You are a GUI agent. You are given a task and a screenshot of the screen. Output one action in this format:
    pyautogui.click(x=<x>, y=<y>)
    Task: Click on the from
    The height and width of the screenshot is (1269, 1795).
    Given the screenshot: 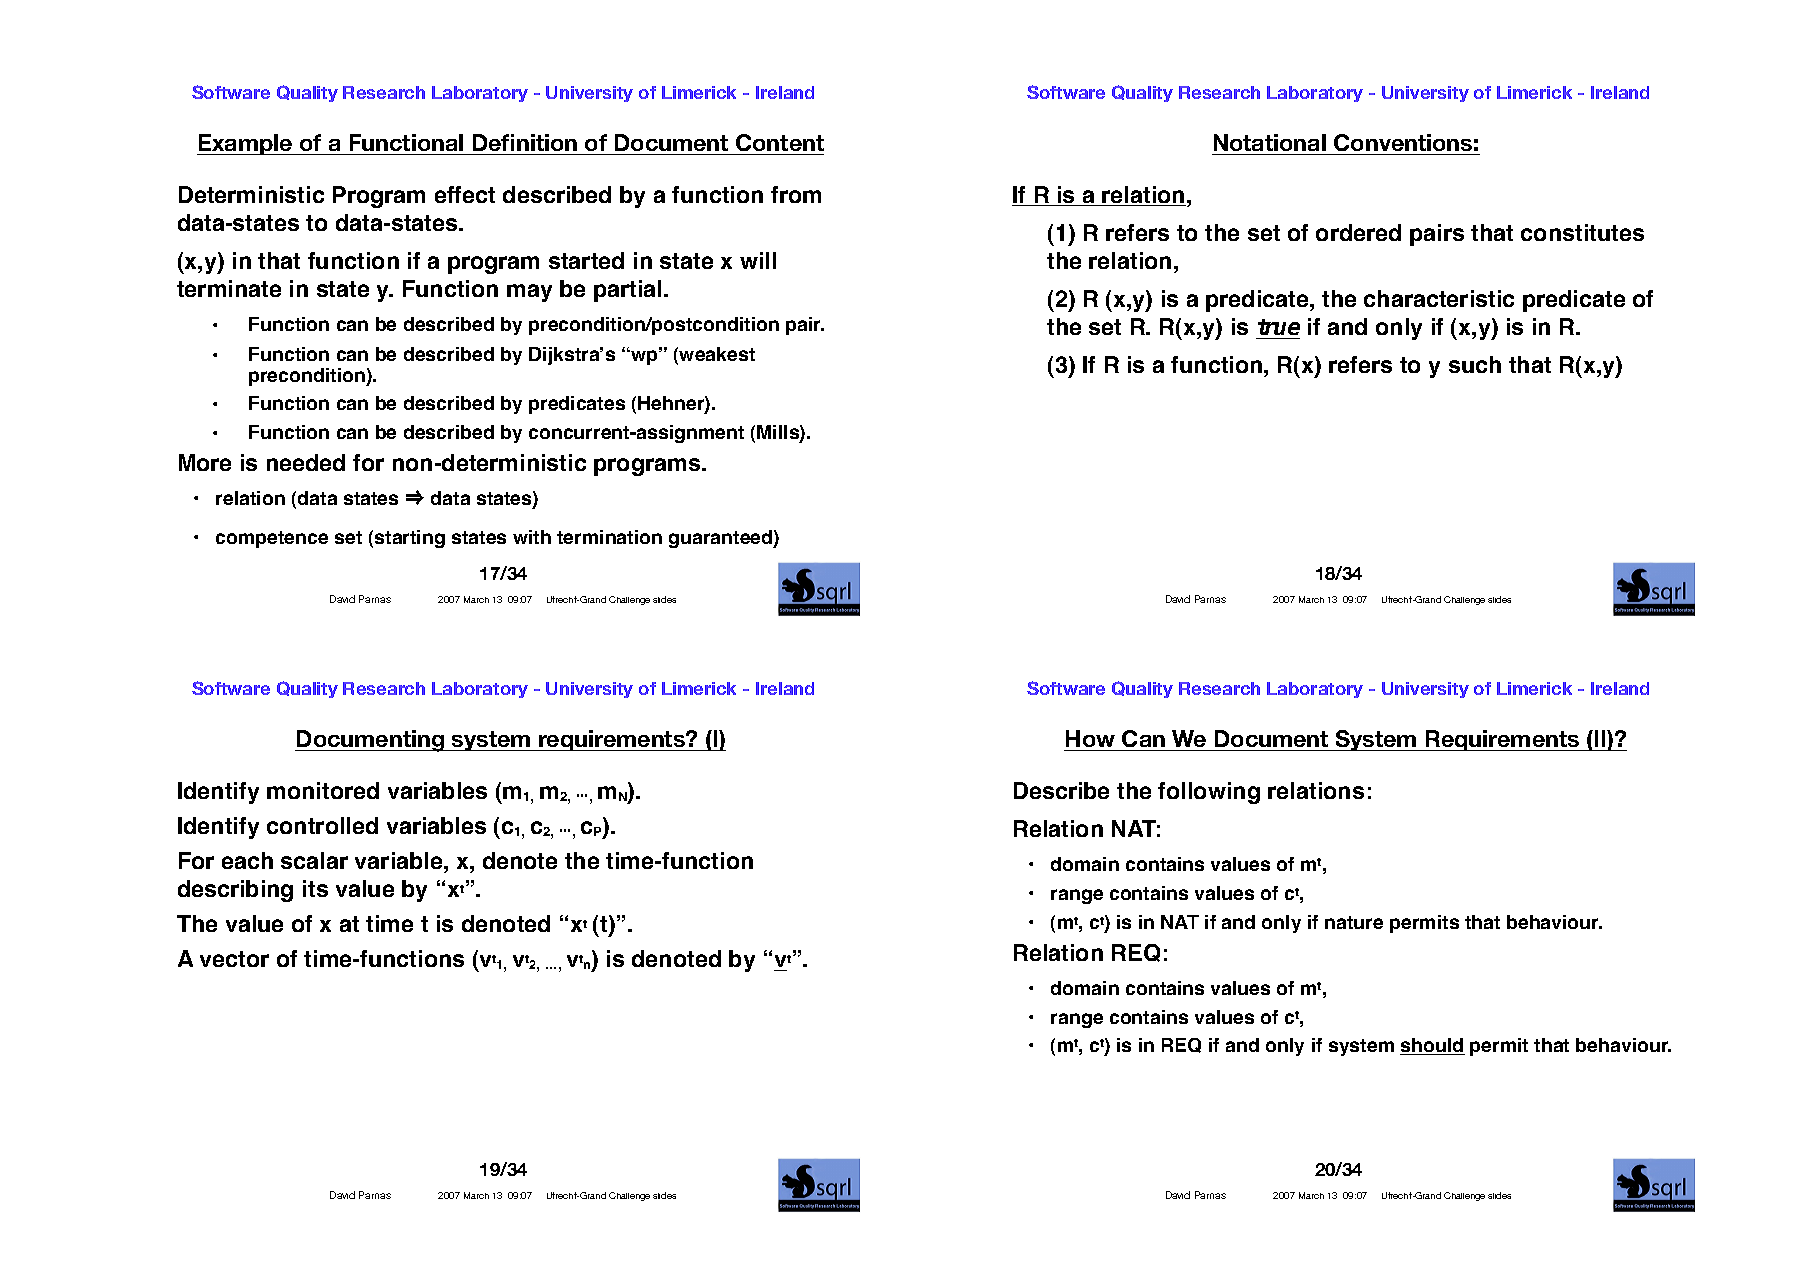 What is the action you would take?
    pyautogui.click(x=796, y=194)
